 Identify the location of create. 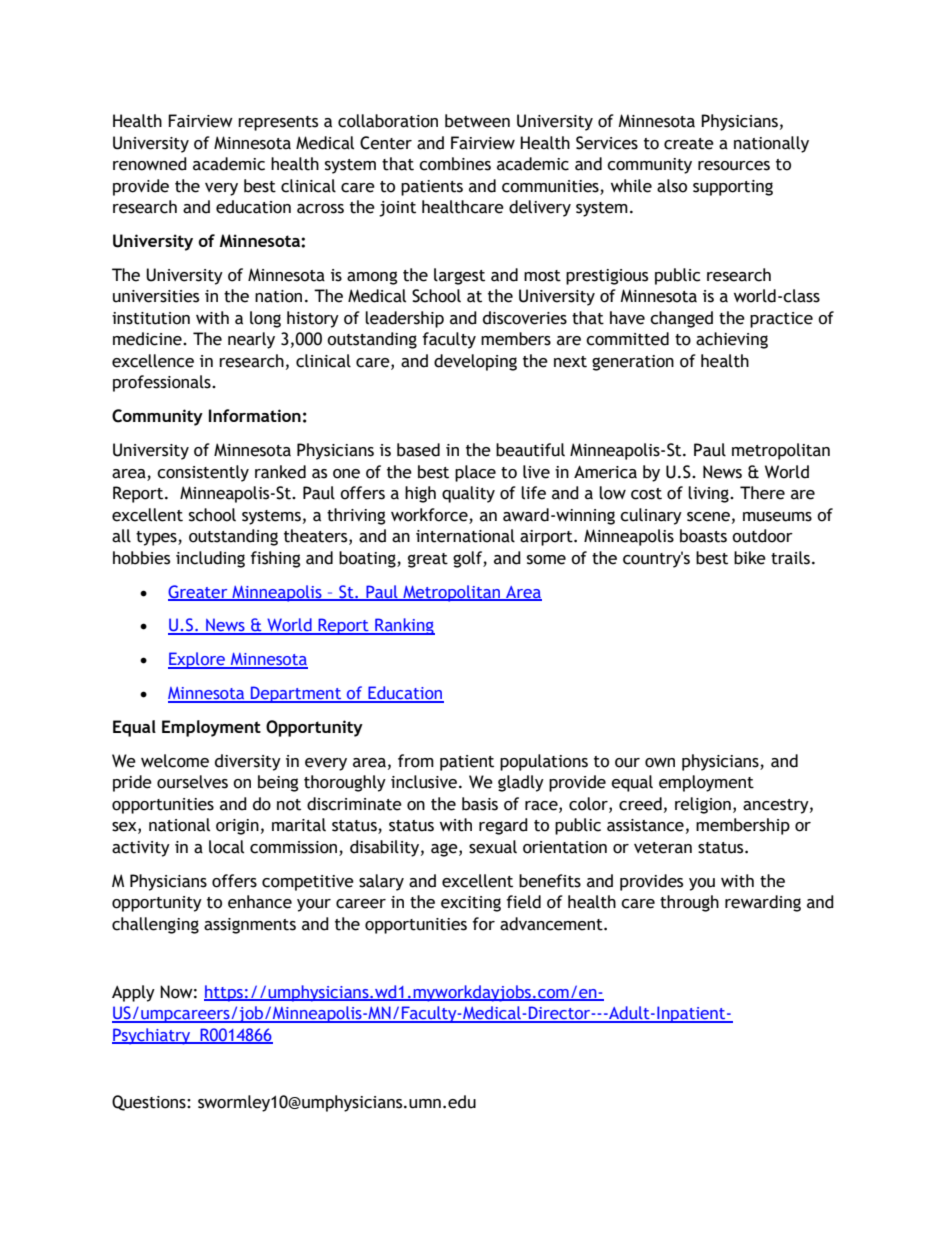
(689, 144).
